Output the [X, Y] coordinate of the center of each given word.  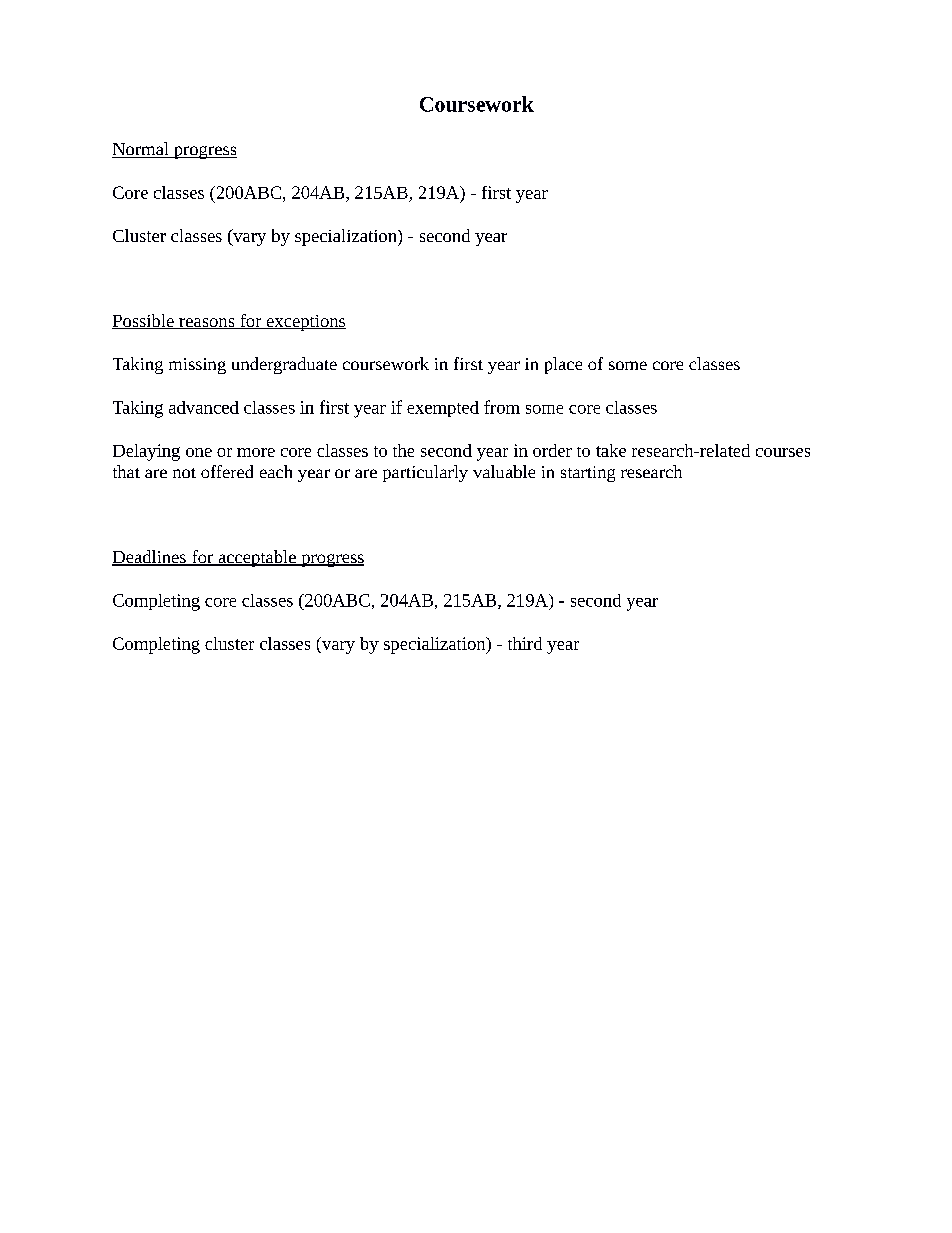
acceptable [257, 558]
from [502, 407]
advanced [204, 407]
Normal [141, 150]
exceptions [305, 323]
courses [783, 452]
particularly [425, 473]
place [563, 365]
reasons [207, 323]
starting [588, 474]
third [525, 643]
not [184, 473]
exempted [443, 409]
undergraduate [284, 365]
